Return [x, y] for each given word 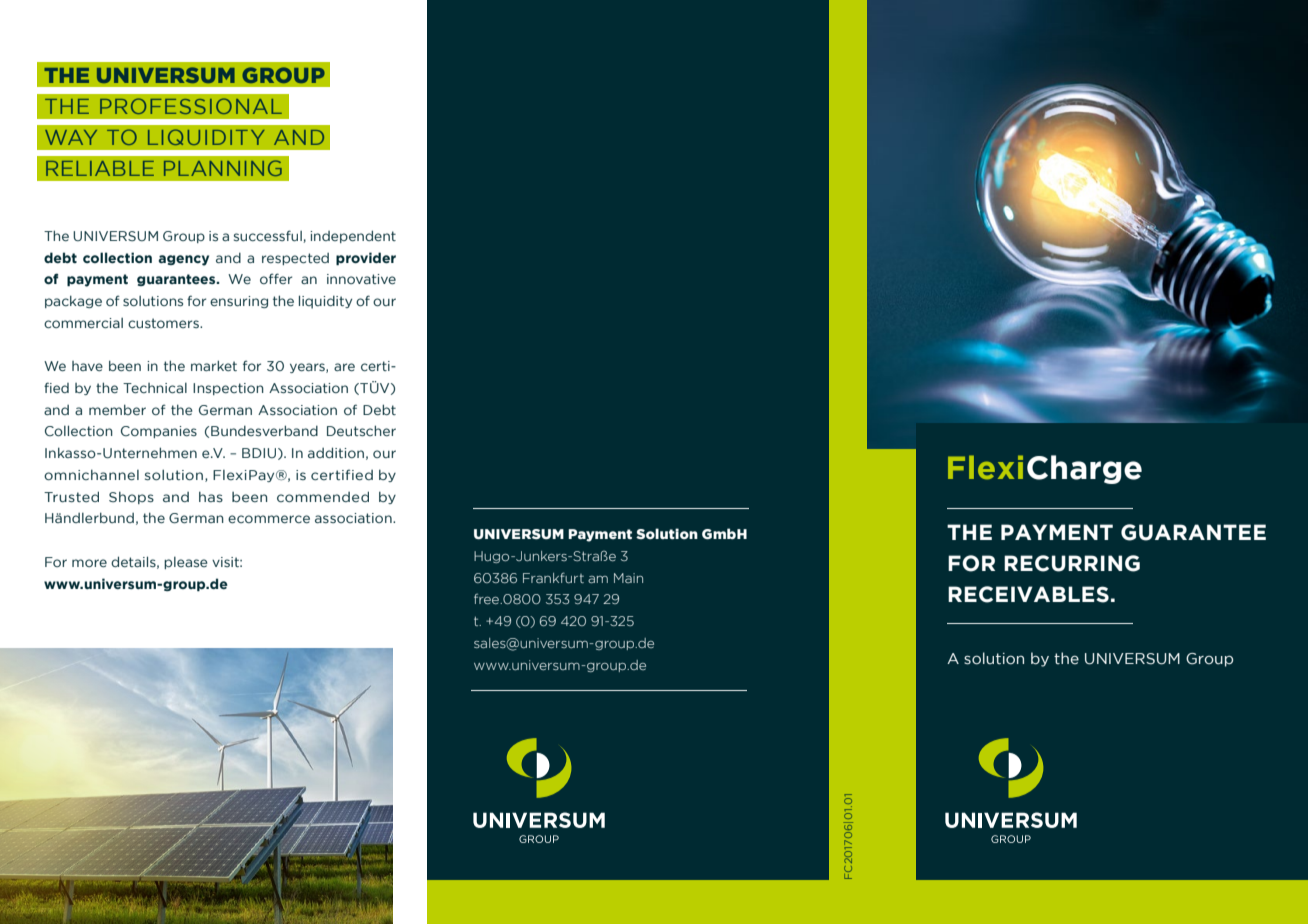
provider [366, 259]
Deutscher [361, 431]
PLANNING [223, 168]
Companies [159, 432]
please [185, 563]
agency [183, 260]
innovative [361, 279]
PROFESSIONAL [191, 106]
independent [353, 236]
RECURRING [1072, 563]
